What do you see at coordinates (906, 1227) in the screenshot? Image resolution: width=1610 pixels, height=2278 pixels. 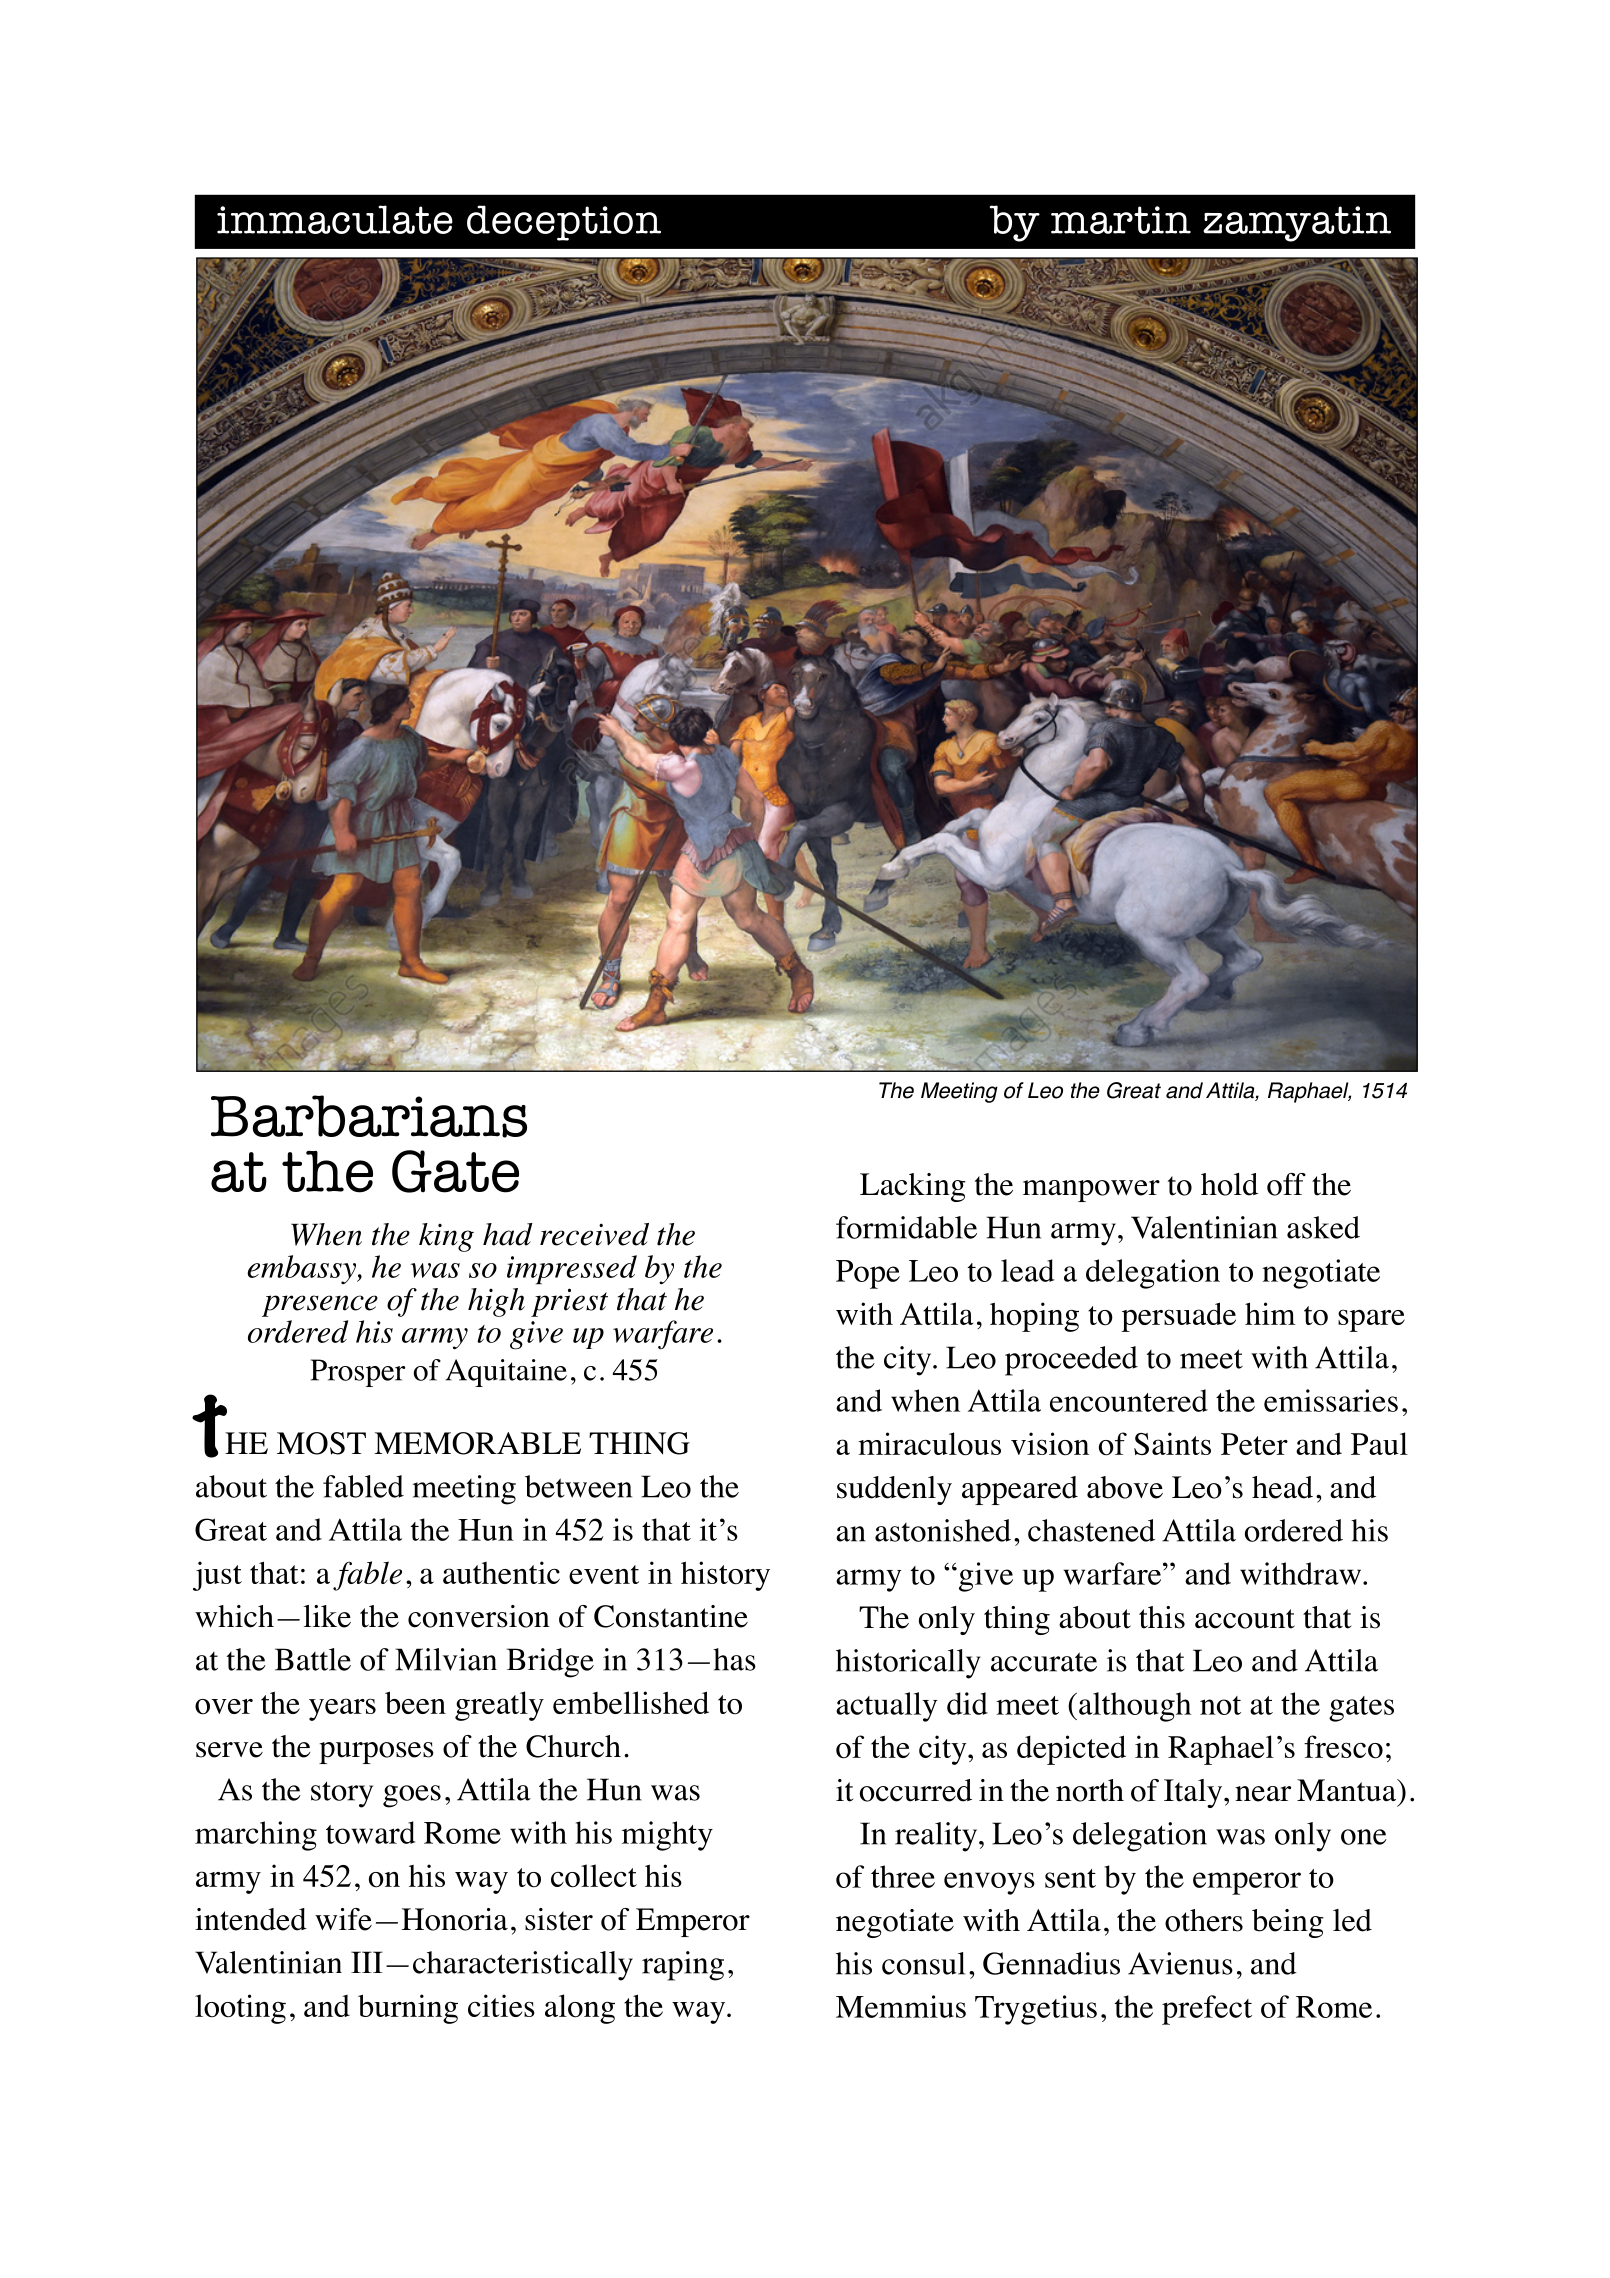 I see `formidable` at bounding box center [906, 1227].
